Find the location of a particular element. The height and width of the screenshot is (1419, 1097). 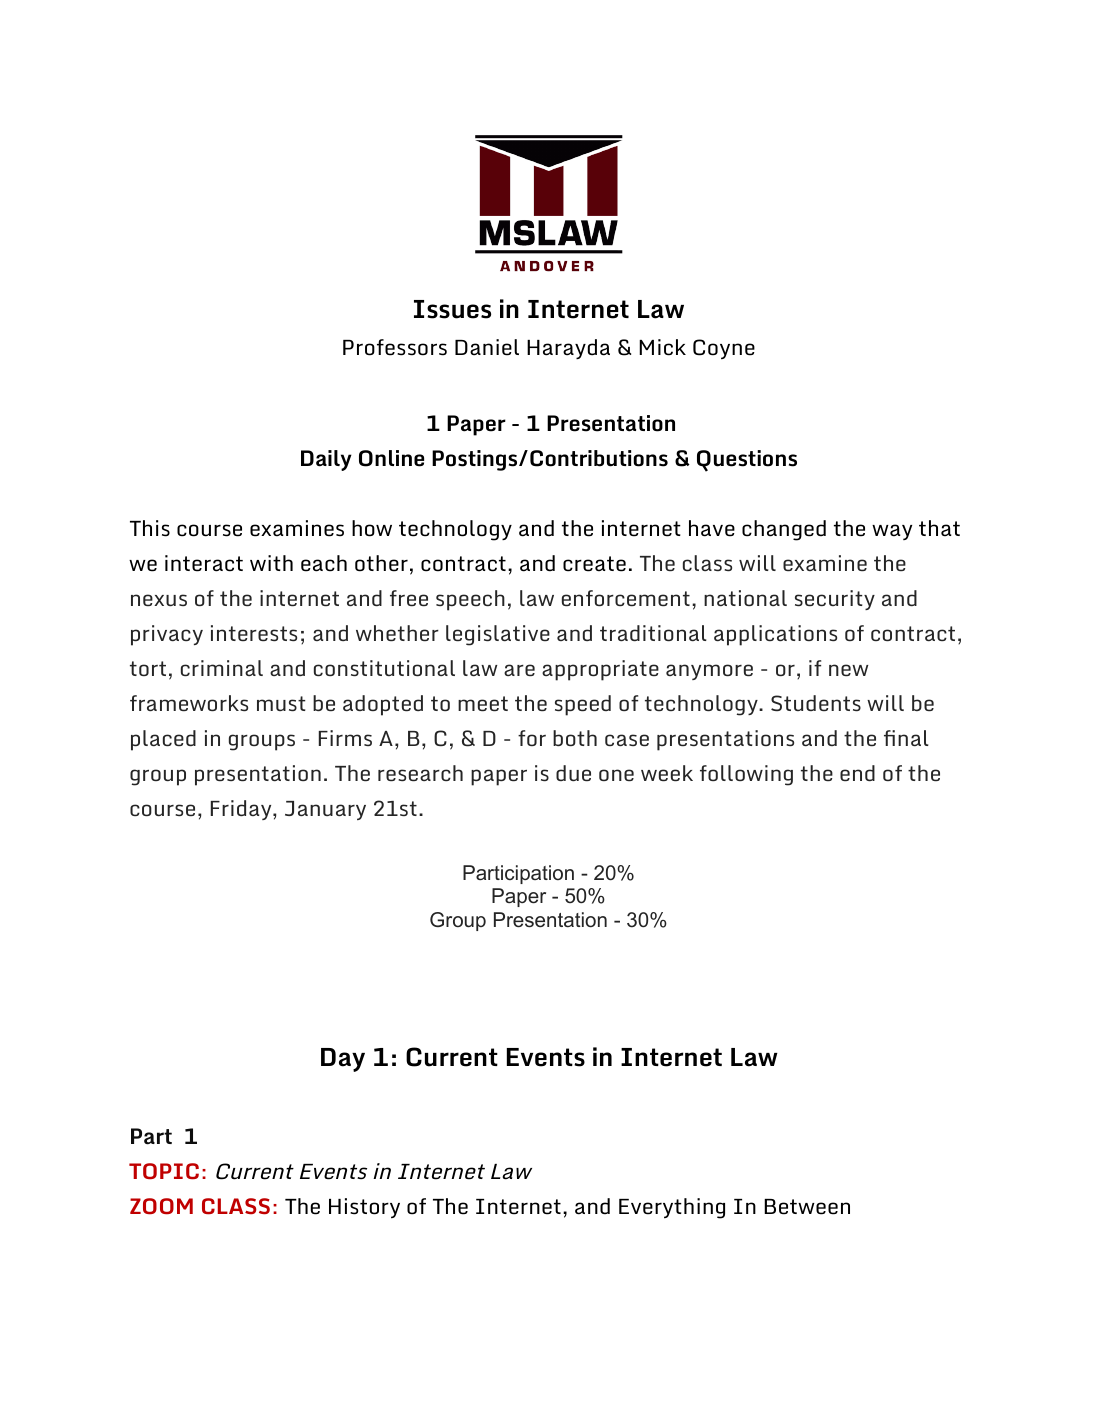

end is located at coordinates (857, 773).
